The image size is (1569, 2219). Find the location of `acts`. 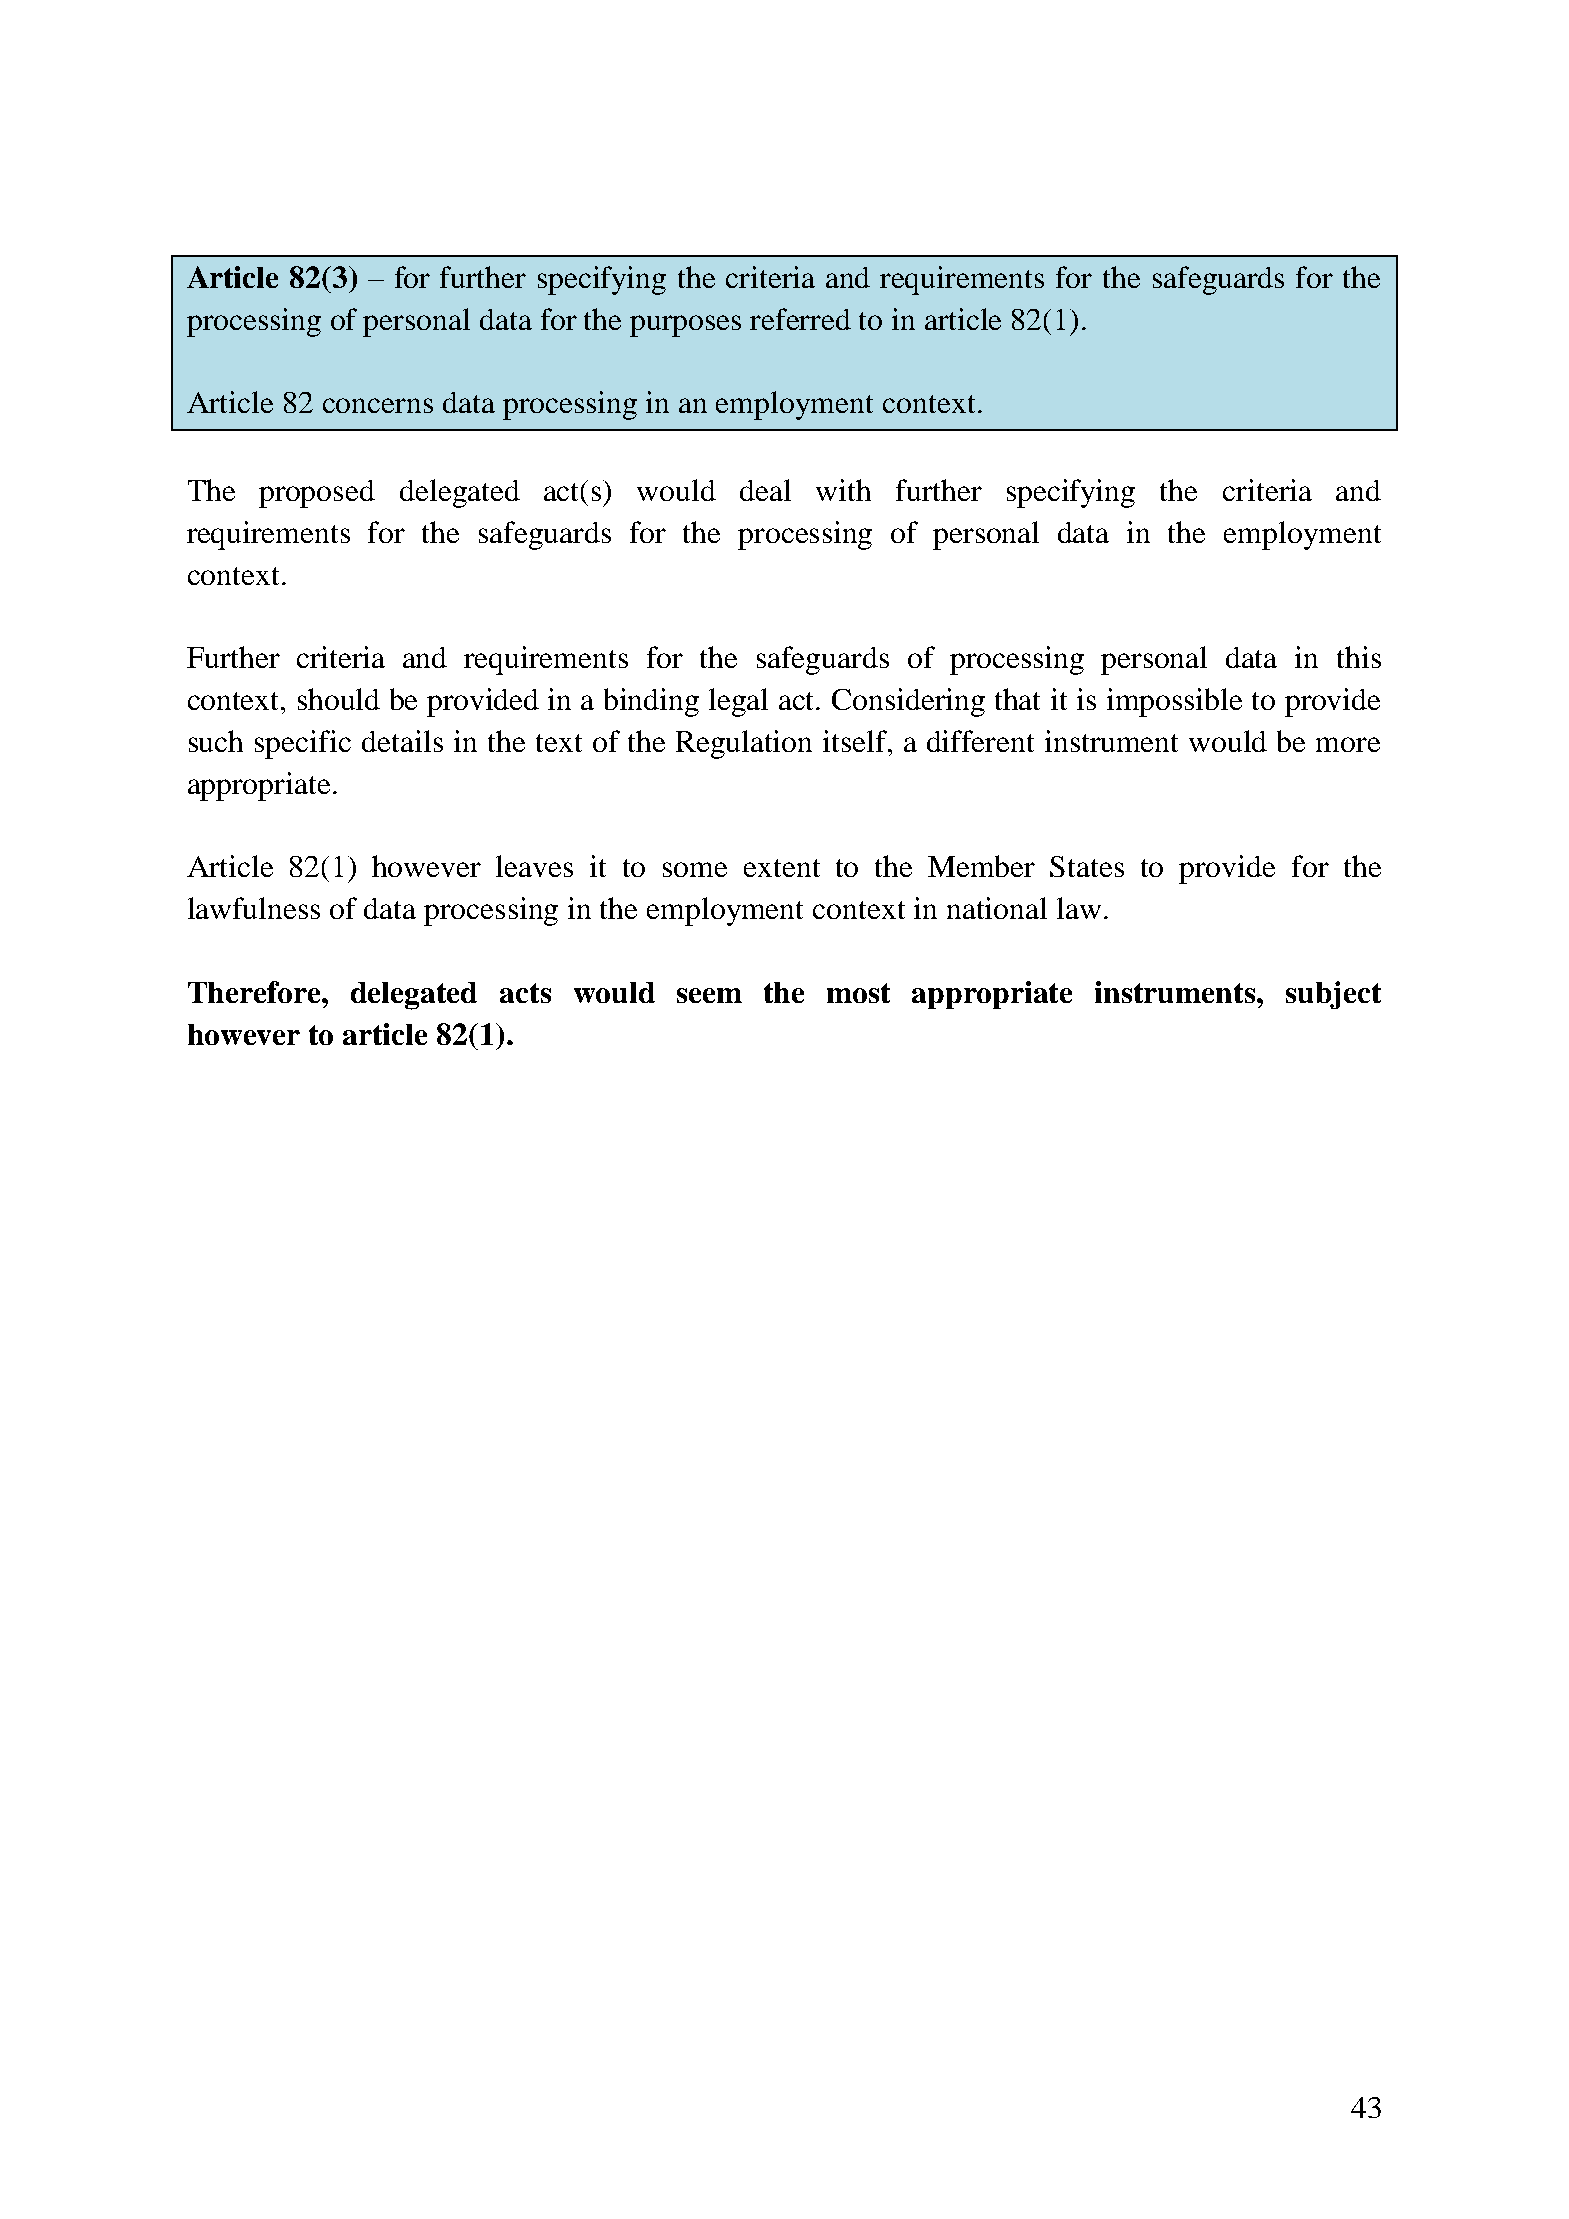

acts is located at coordinates (525, 993).
